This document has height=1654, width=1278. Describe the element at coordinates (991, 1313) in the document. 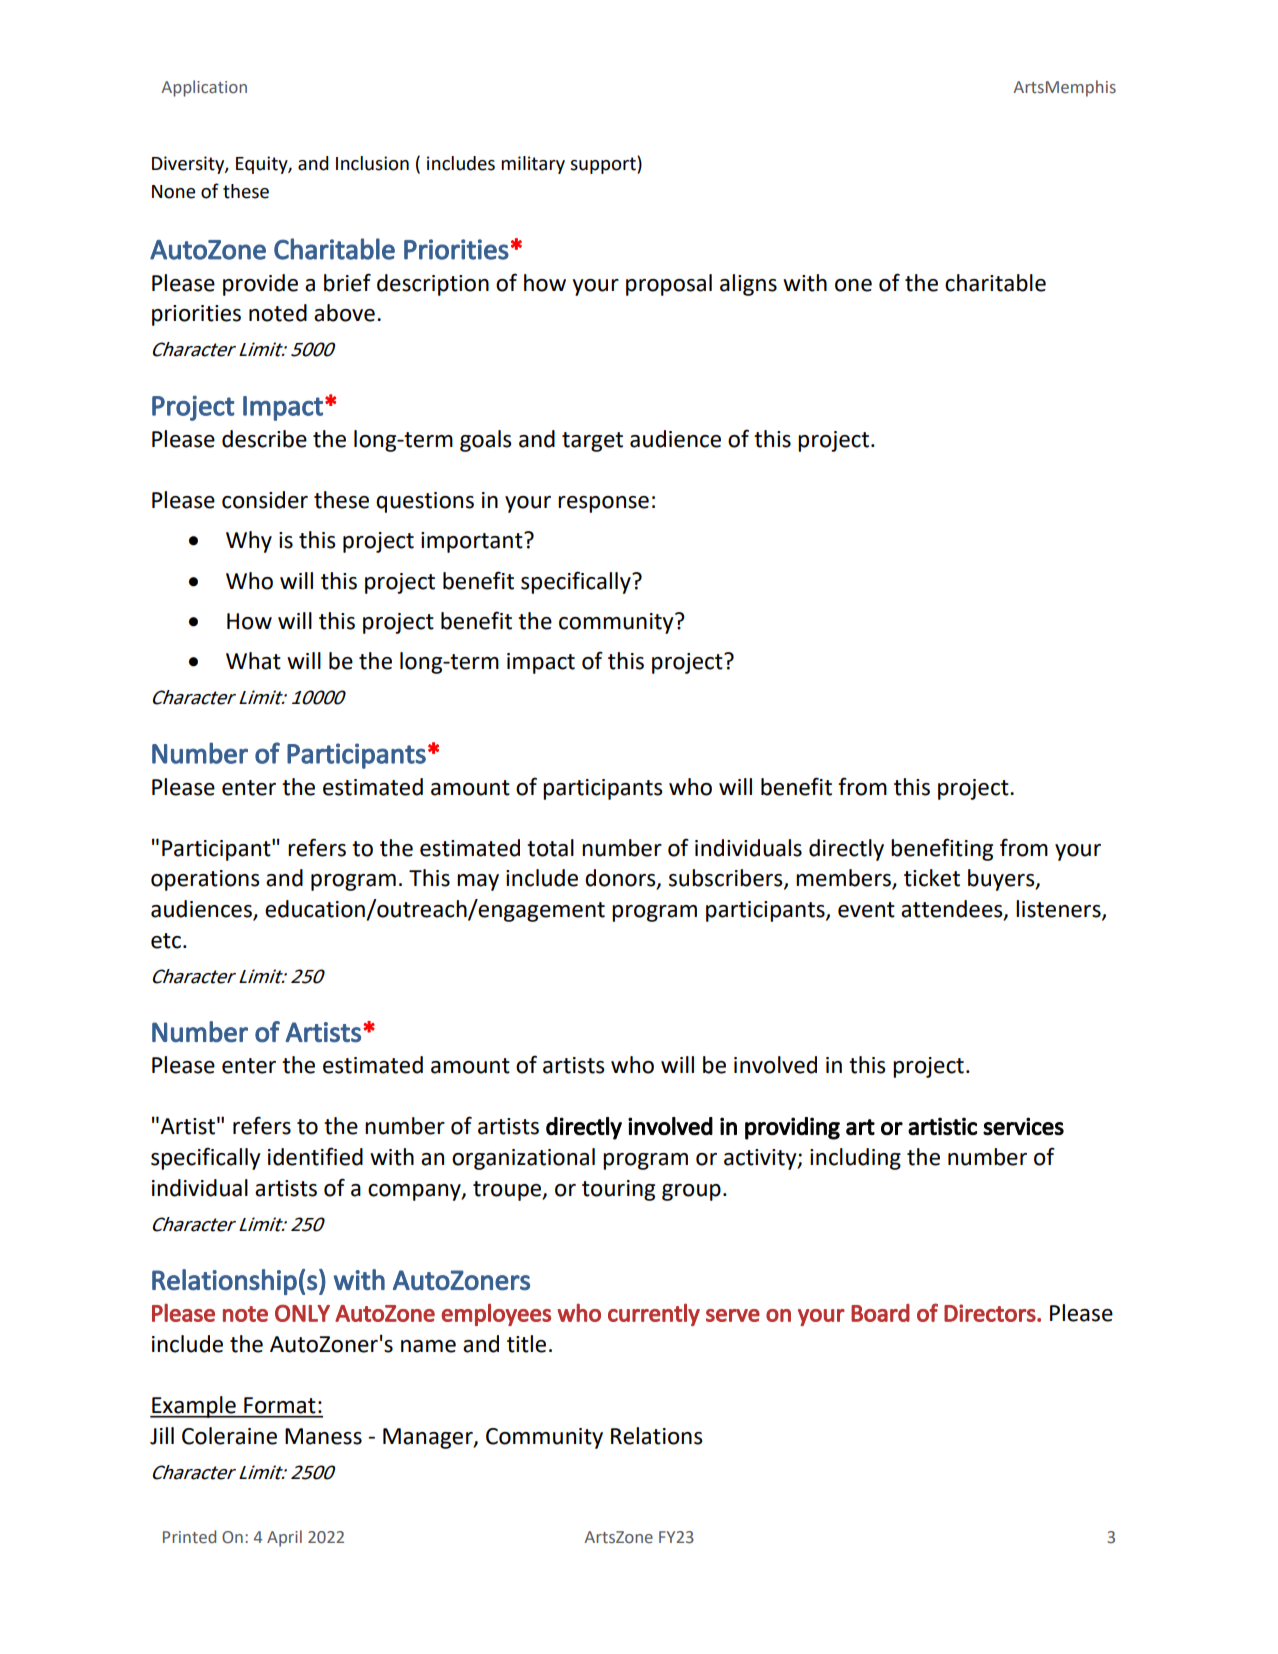

I see `Directors` at that location.
